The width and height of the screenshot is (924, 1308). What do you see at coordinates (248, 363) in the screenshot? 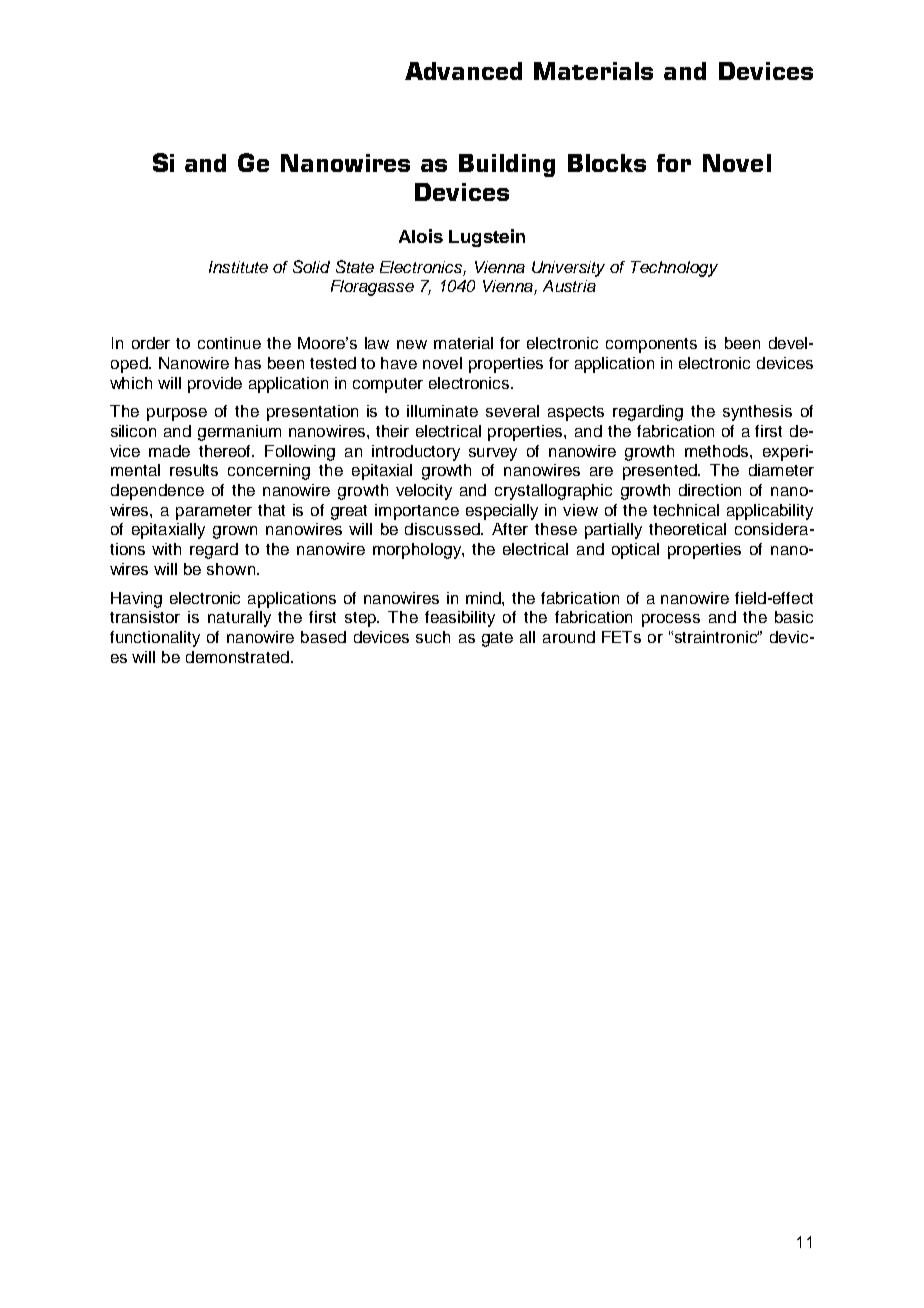
I see `has` at bounding box center [248, 363].
